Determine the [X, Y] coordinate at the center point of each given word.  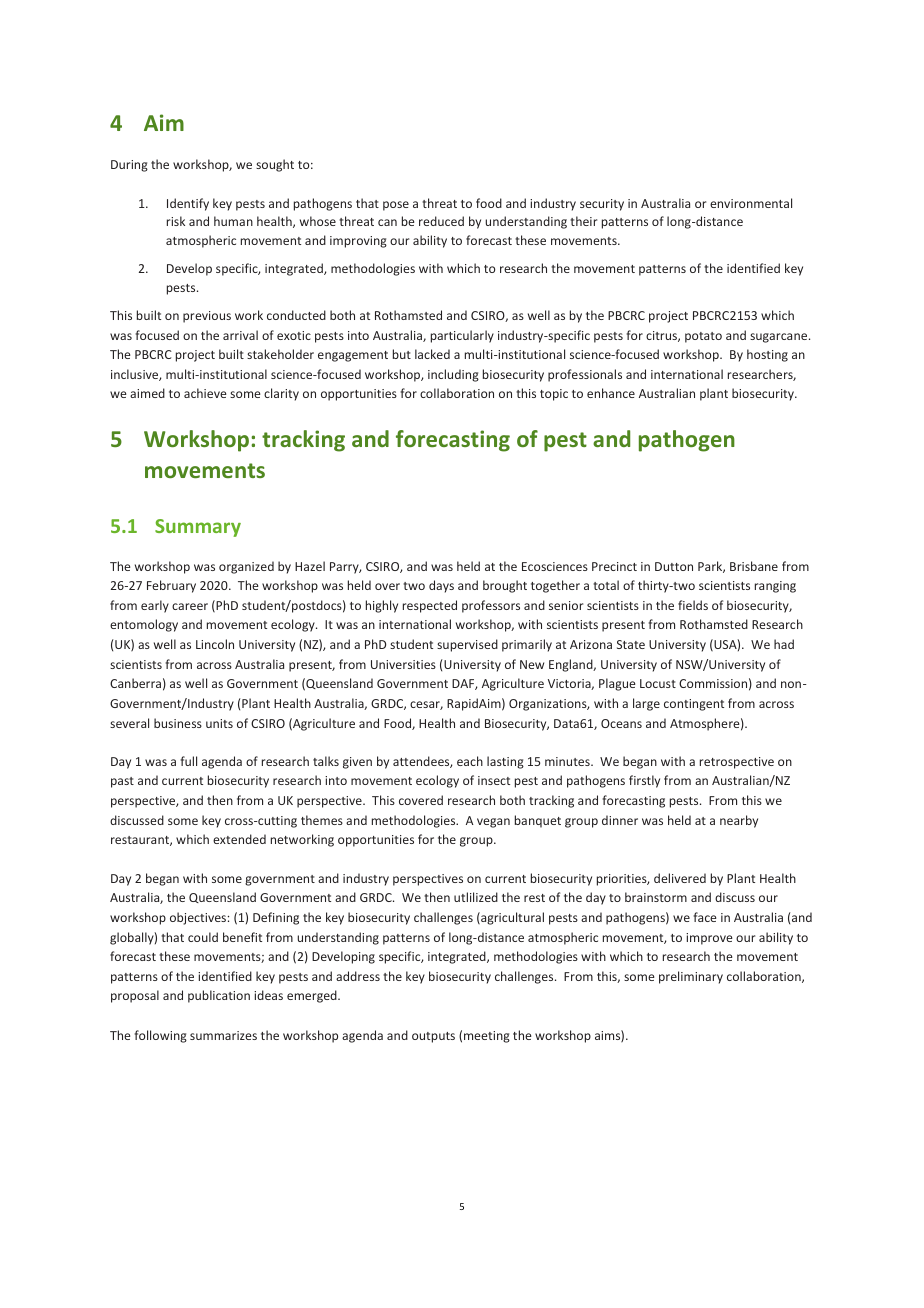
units [219, 723]
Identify [188, 204]
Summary [198, 528]
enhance [611, 393]
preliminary [691, 977]
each [470, 761]
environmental [751, 203]
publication [219, 996]
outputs [433, 1037]
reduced [441, 221]
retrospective [737, 763]
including [453, 375]
